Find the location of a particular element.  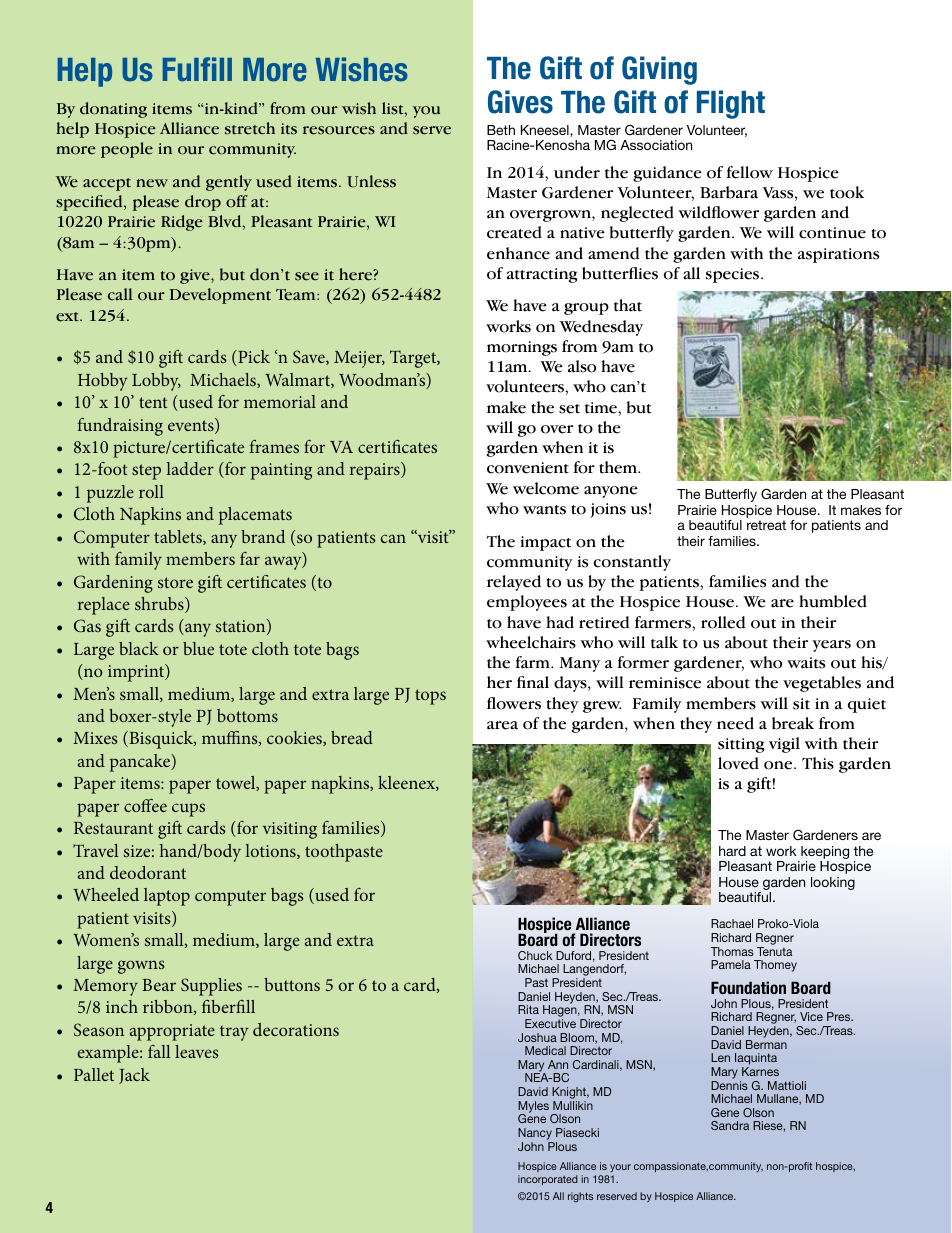

Jack is located at coordinates (134, 1076).
